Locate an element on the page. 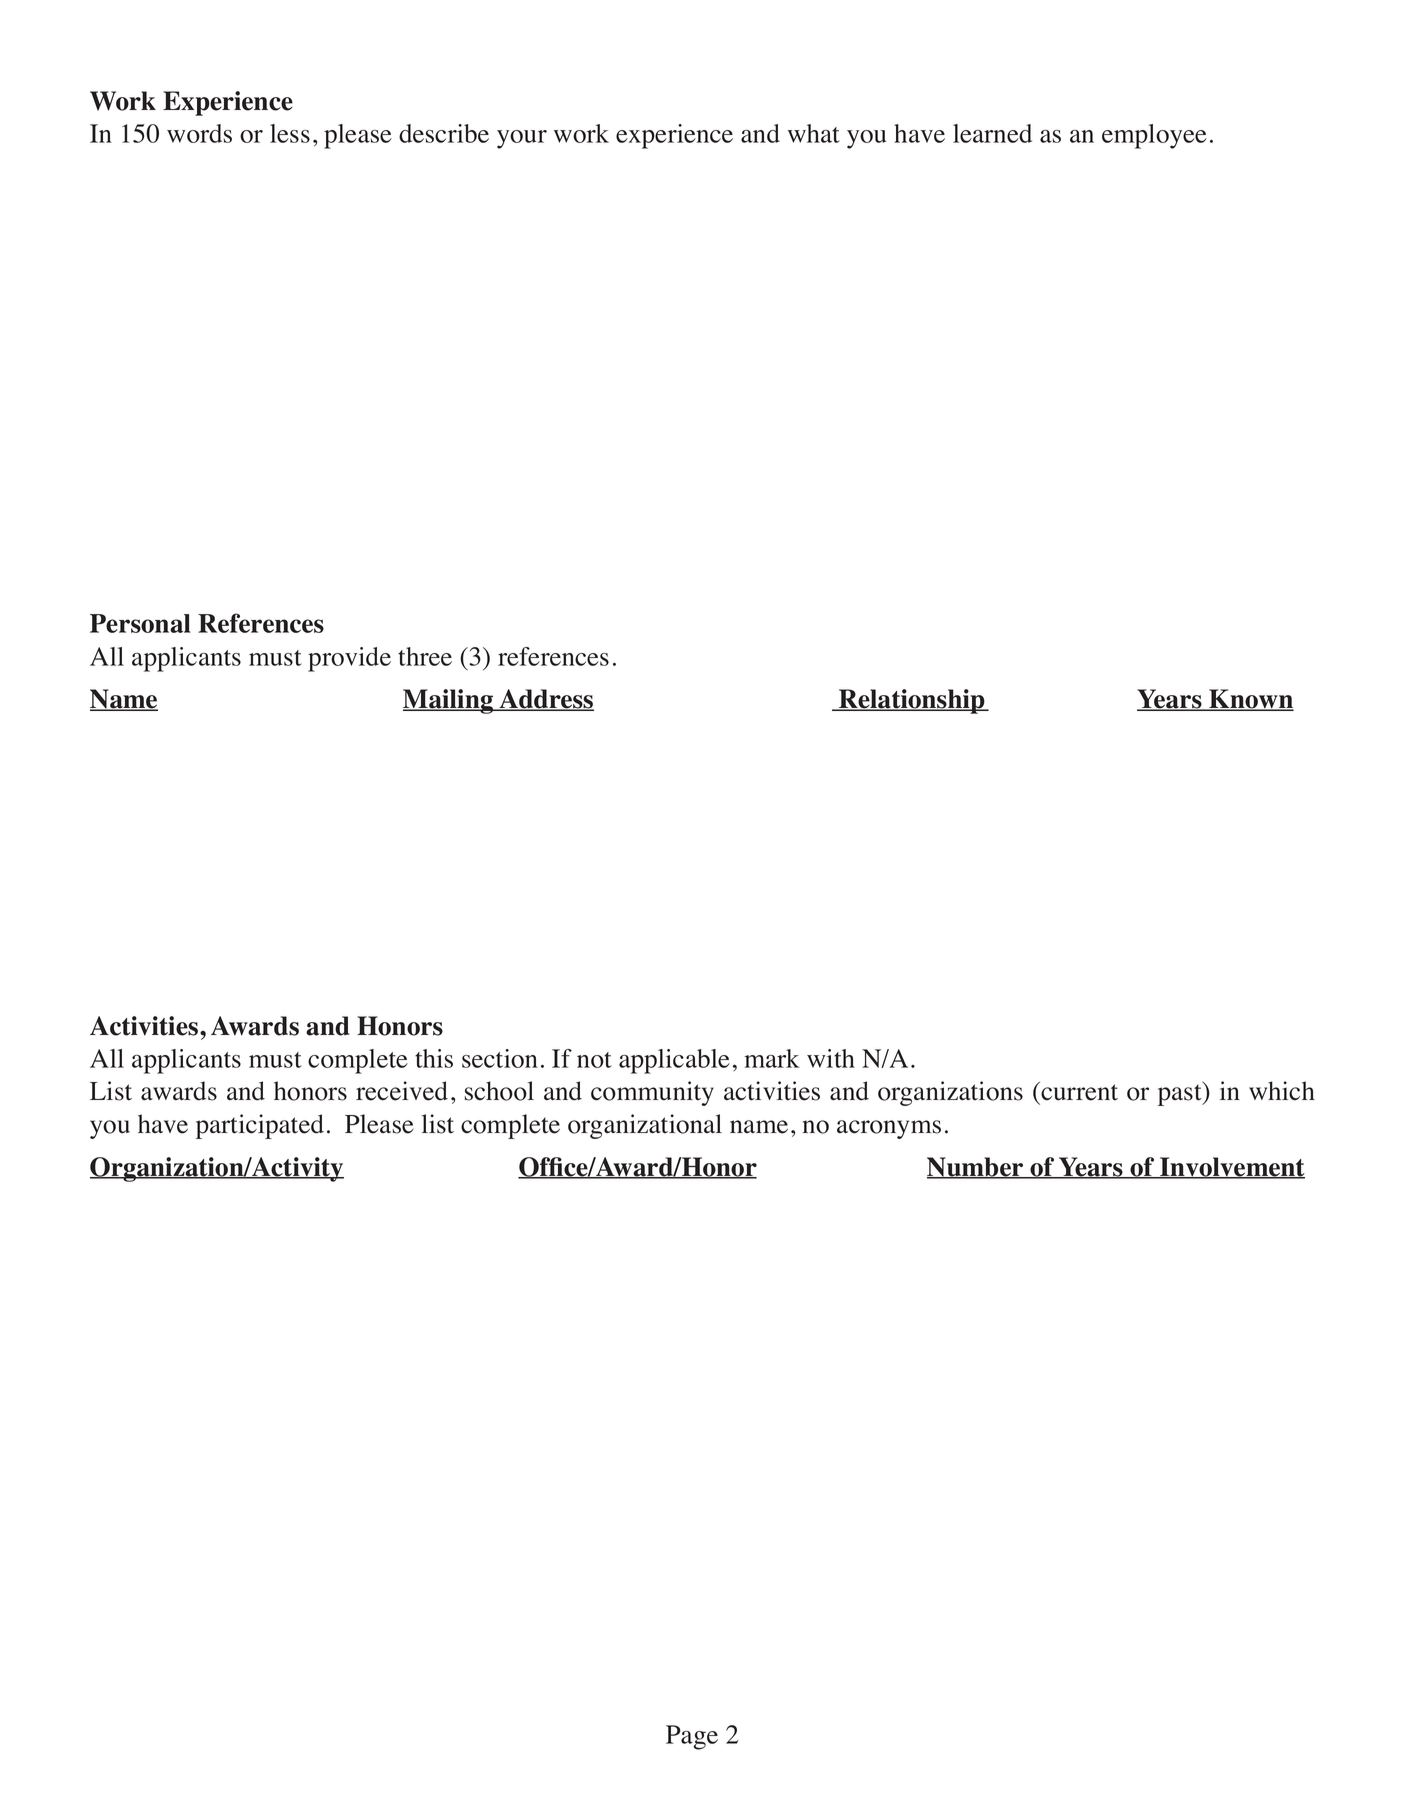  less is located at coordinates (290, 133).
